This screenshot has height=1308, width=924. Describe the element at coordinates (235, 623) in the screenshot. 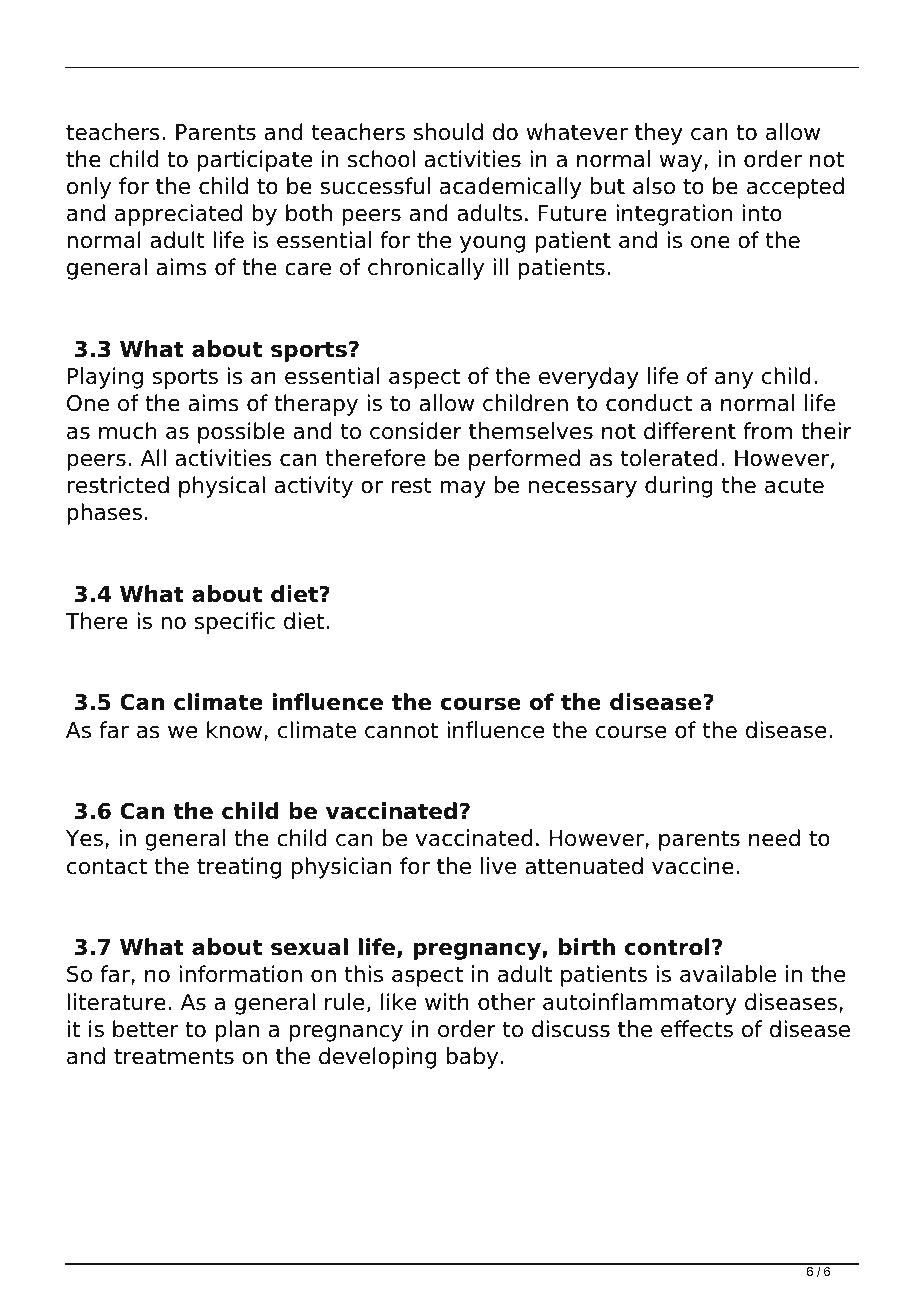

I see `specific` at that location.
